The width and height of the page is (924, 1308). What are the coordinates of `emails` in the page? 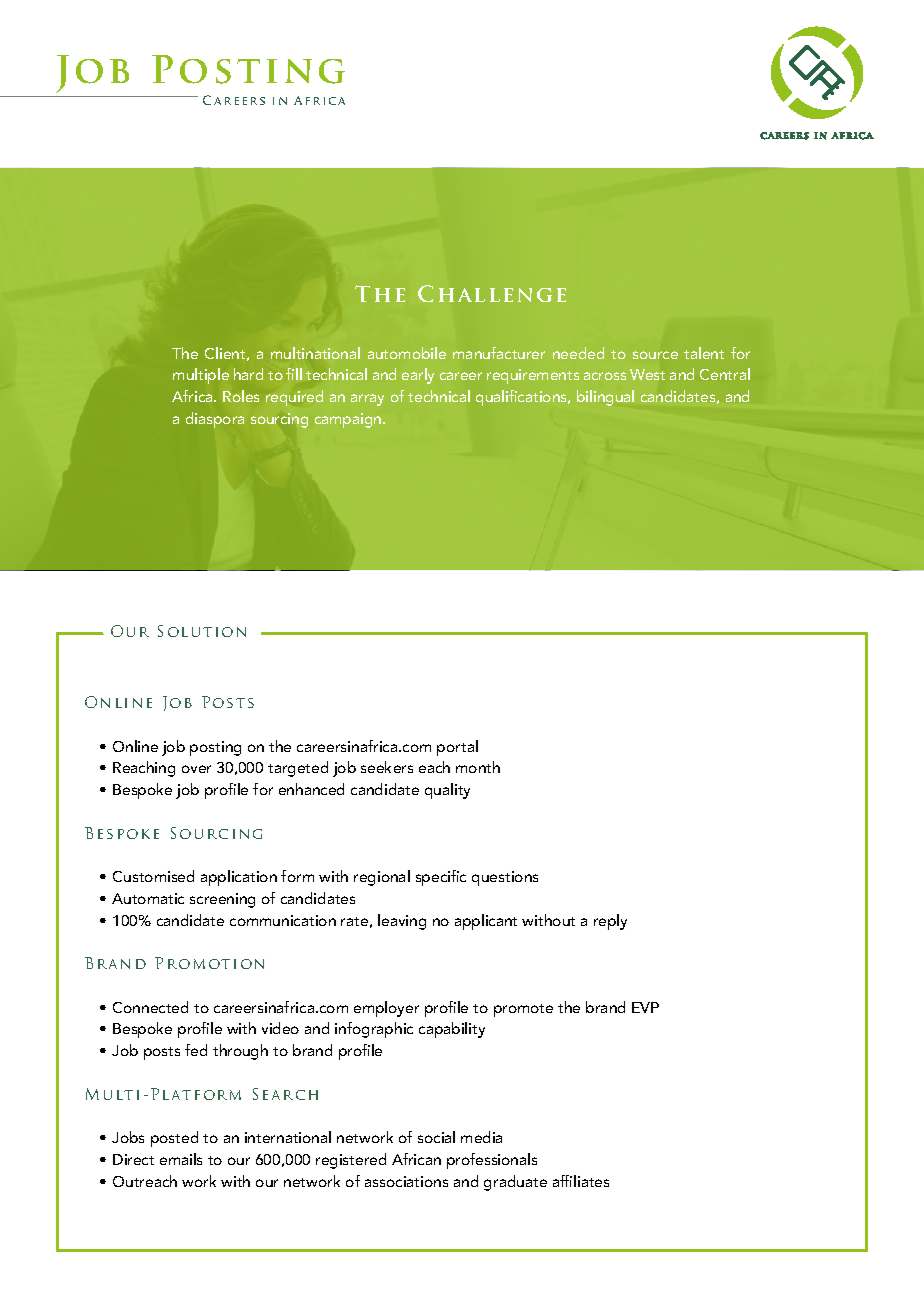 It's located at (181, 1159).
